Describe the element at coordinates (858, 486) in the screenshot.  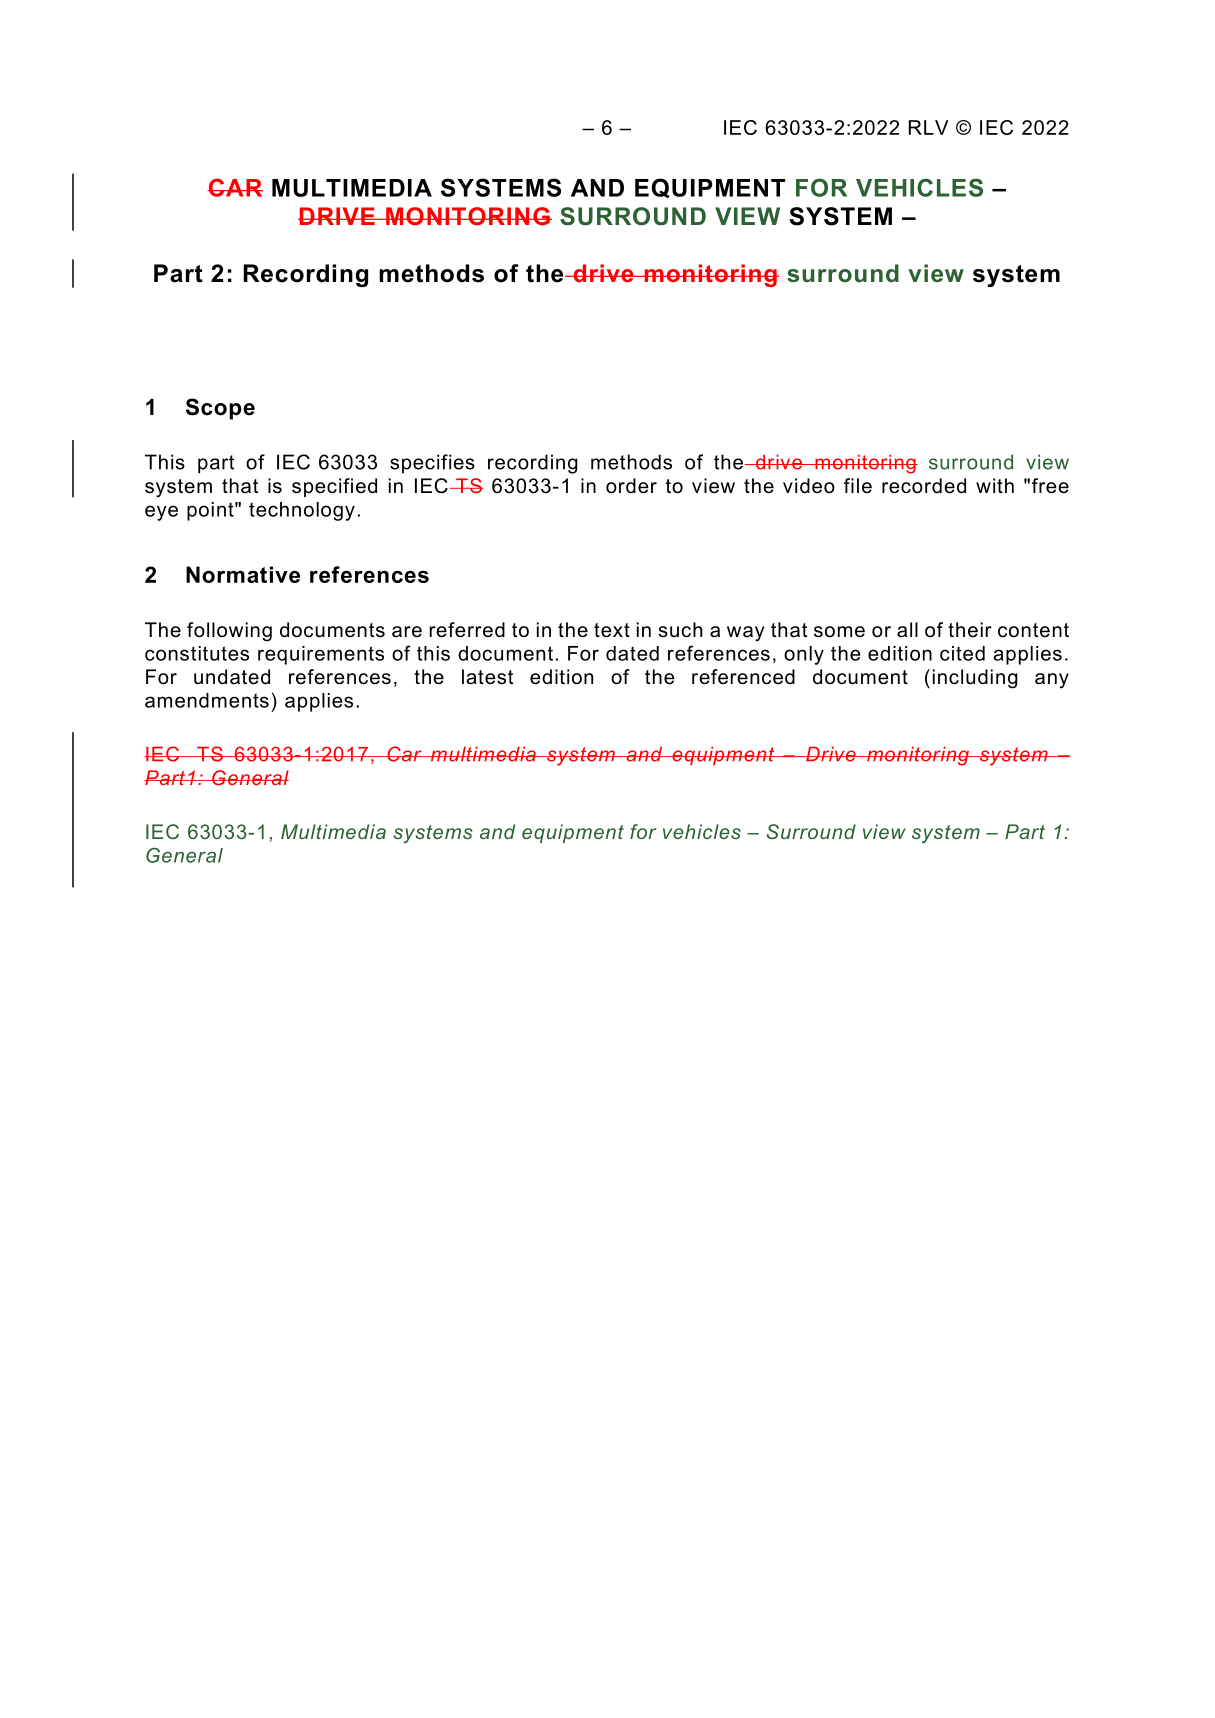
I see `file` at that location.
